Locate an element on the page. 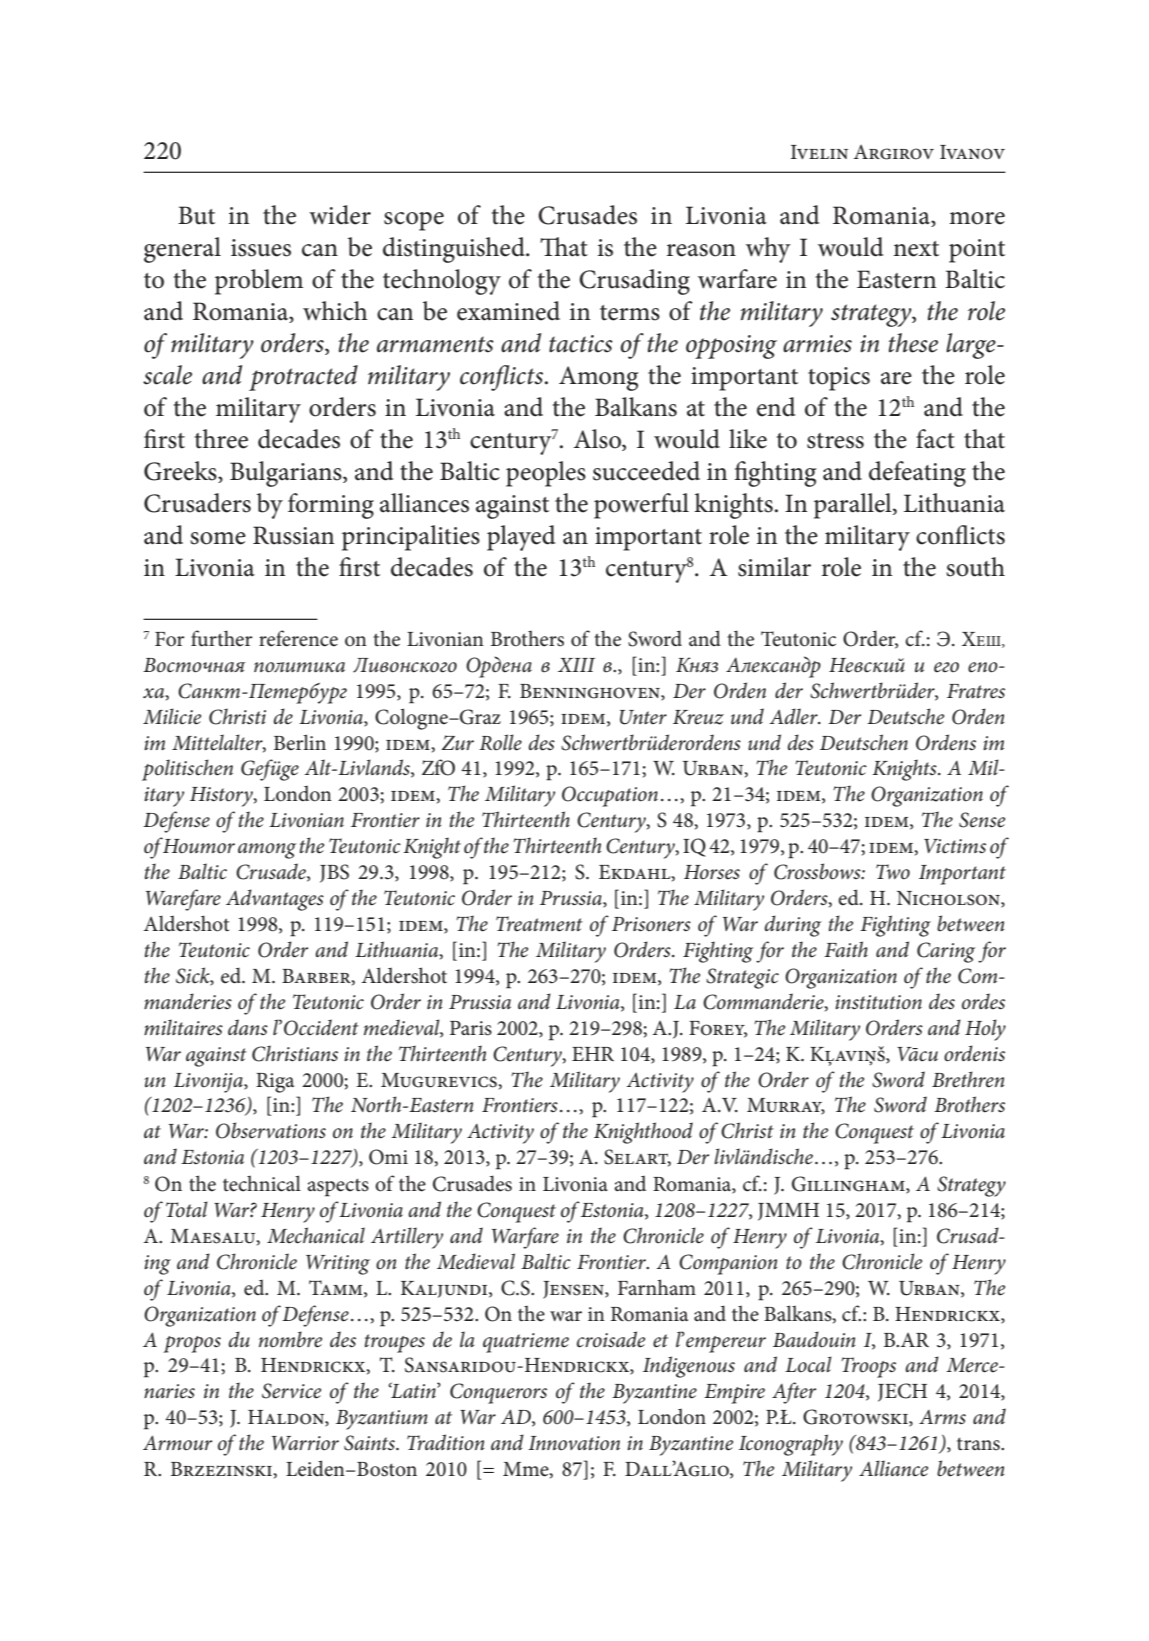 The image size is (1149, 1641). next is located at coordinates (916, 249).
